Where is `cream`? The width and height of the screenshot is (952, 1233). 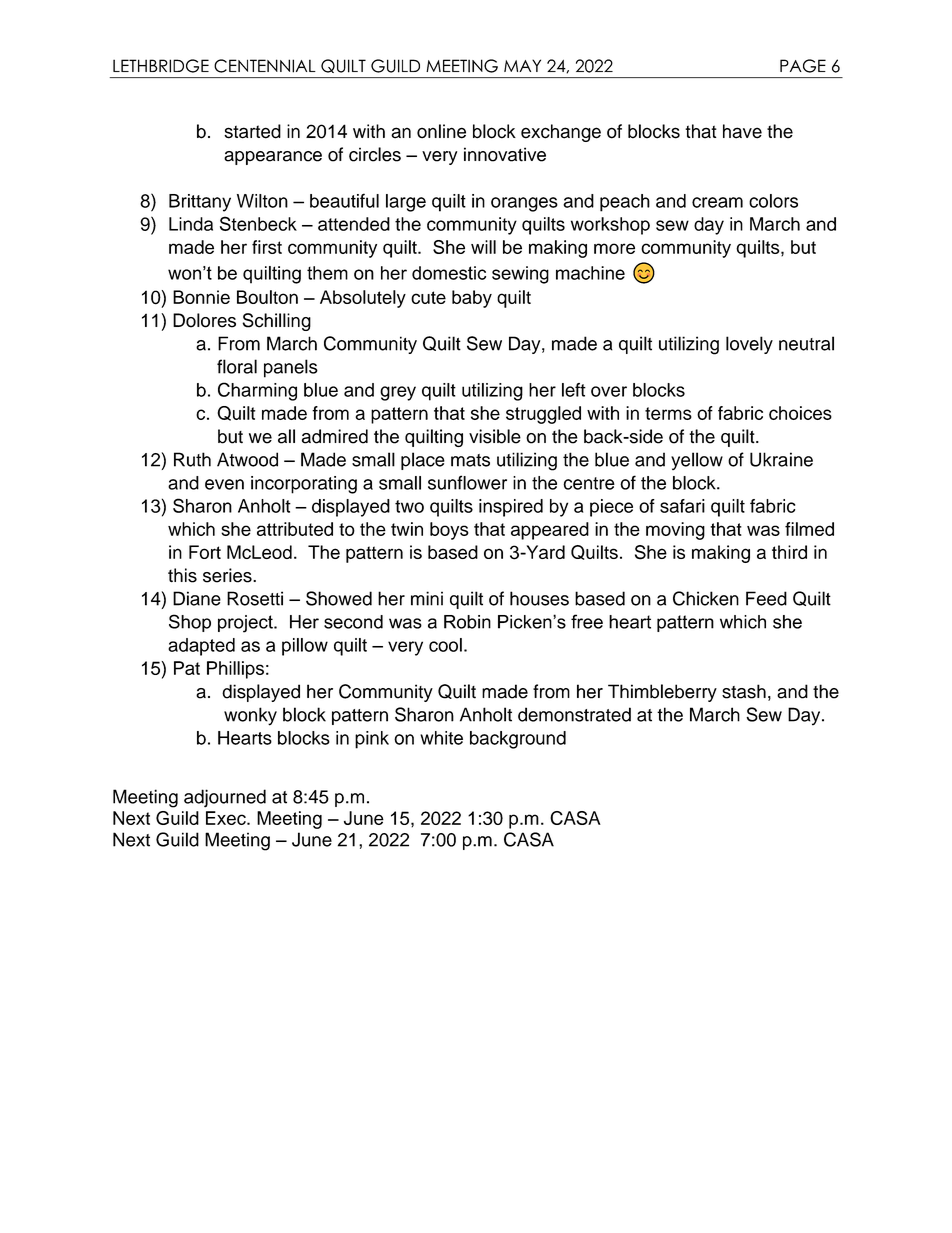
cream is located at coordinates (717, 202).
